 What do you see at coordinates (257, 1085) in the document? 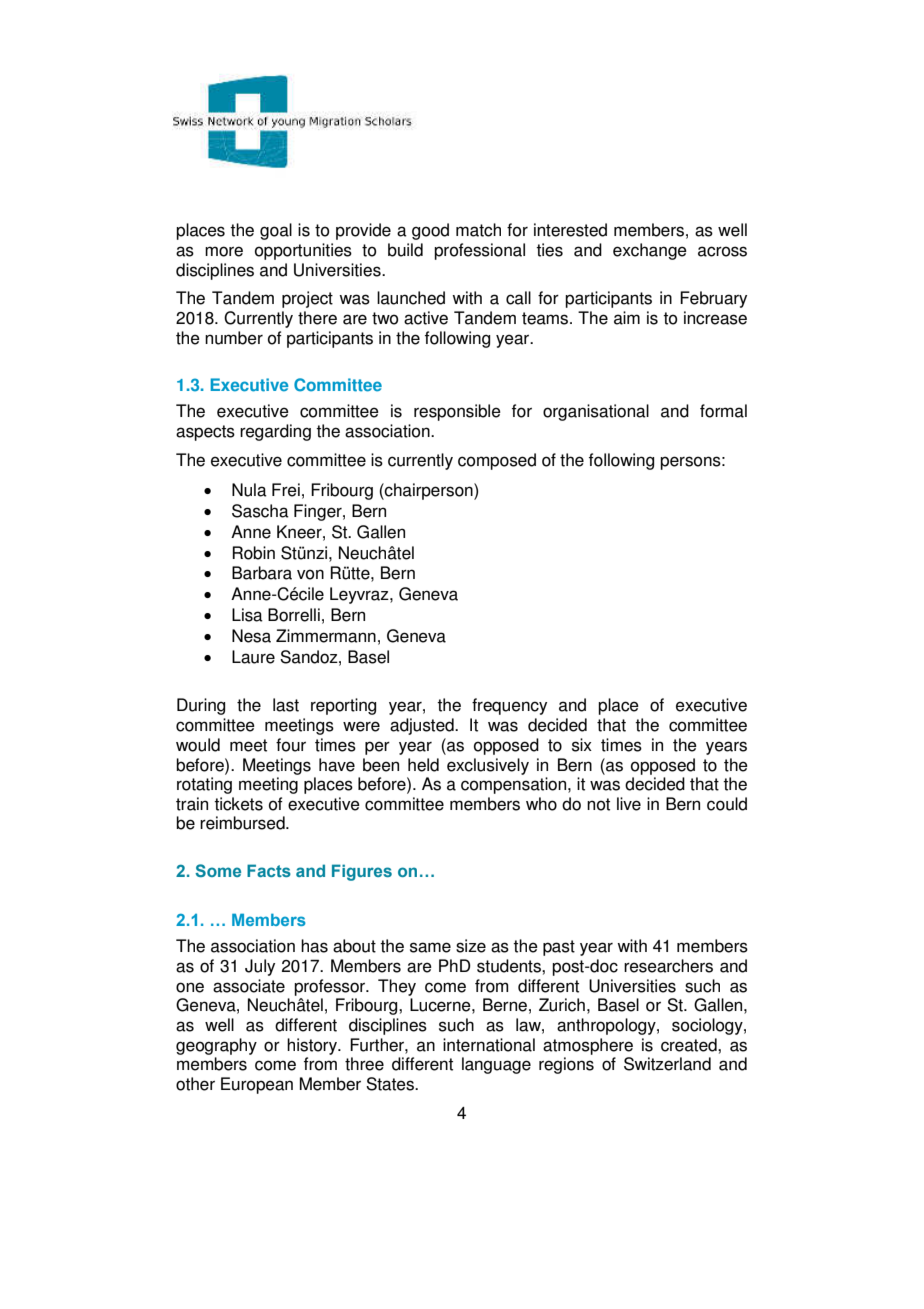
I see `European` at bounding box center [257, 1085].
